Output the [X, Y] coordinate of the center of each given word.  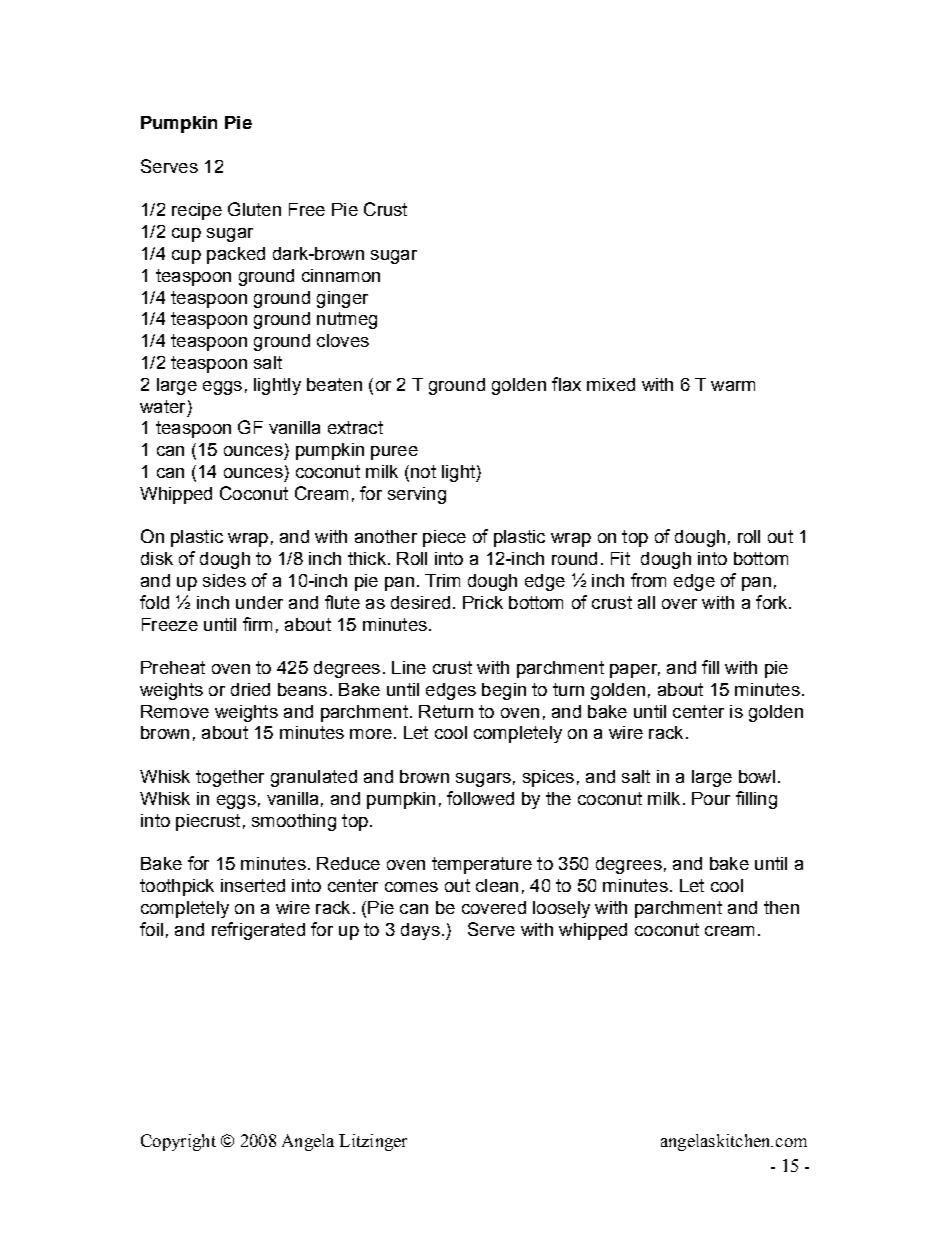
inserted [253, 885]
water [162, 406]
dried [250, 689]
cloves [343, 340]
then [781, 907]
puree [394, 453]
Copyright [178, 1142]
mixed [611, 384]
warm [733, 386]
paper [635, 671]
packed [236, 255]
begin [504, 691]
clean [497, 885]
